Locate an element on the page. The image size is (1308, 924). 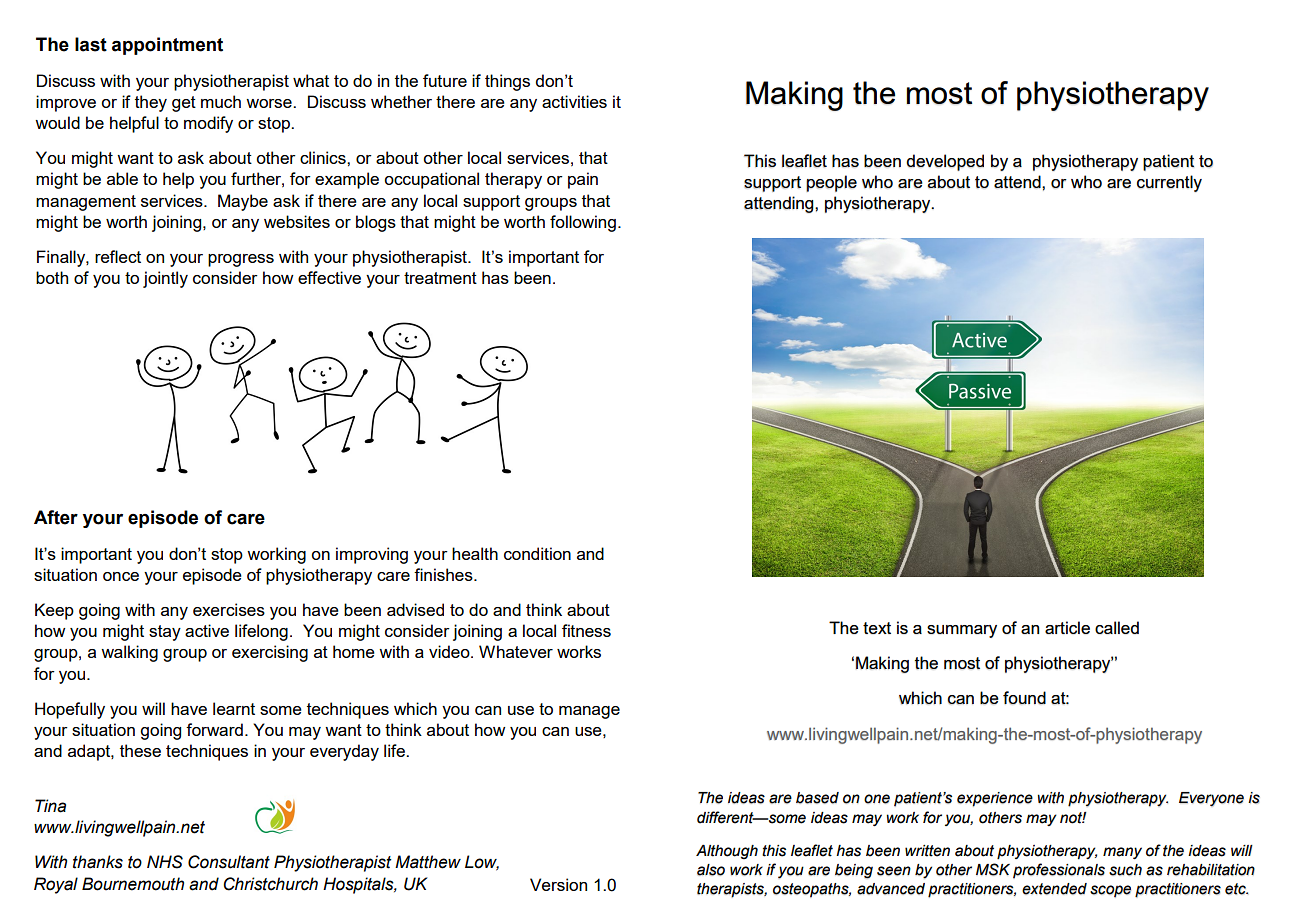
developed is located at coordinates (945, 162).
